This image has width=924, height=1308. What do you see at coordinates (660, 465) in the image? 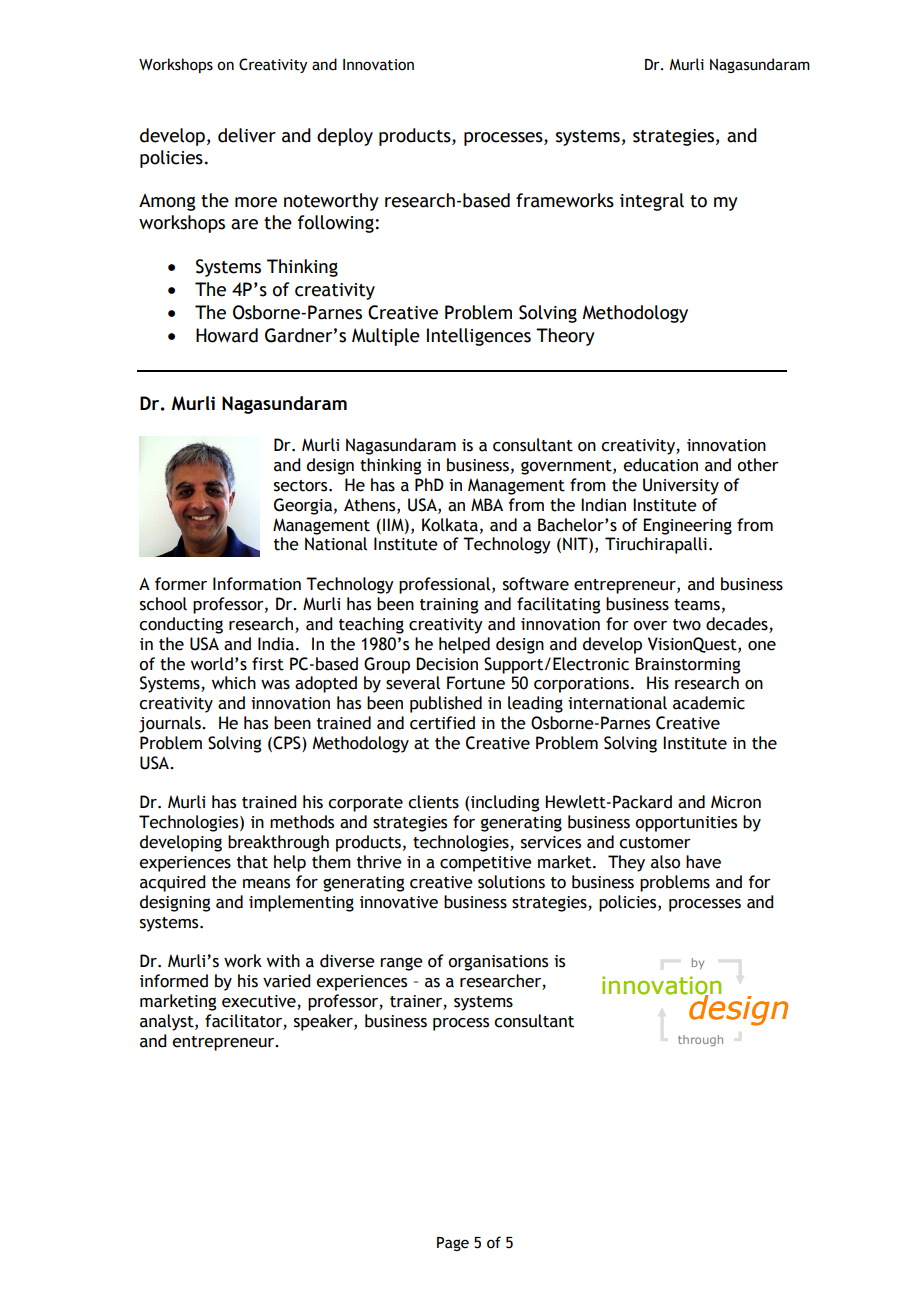
I see `education` at bounding box center [660, 465].
